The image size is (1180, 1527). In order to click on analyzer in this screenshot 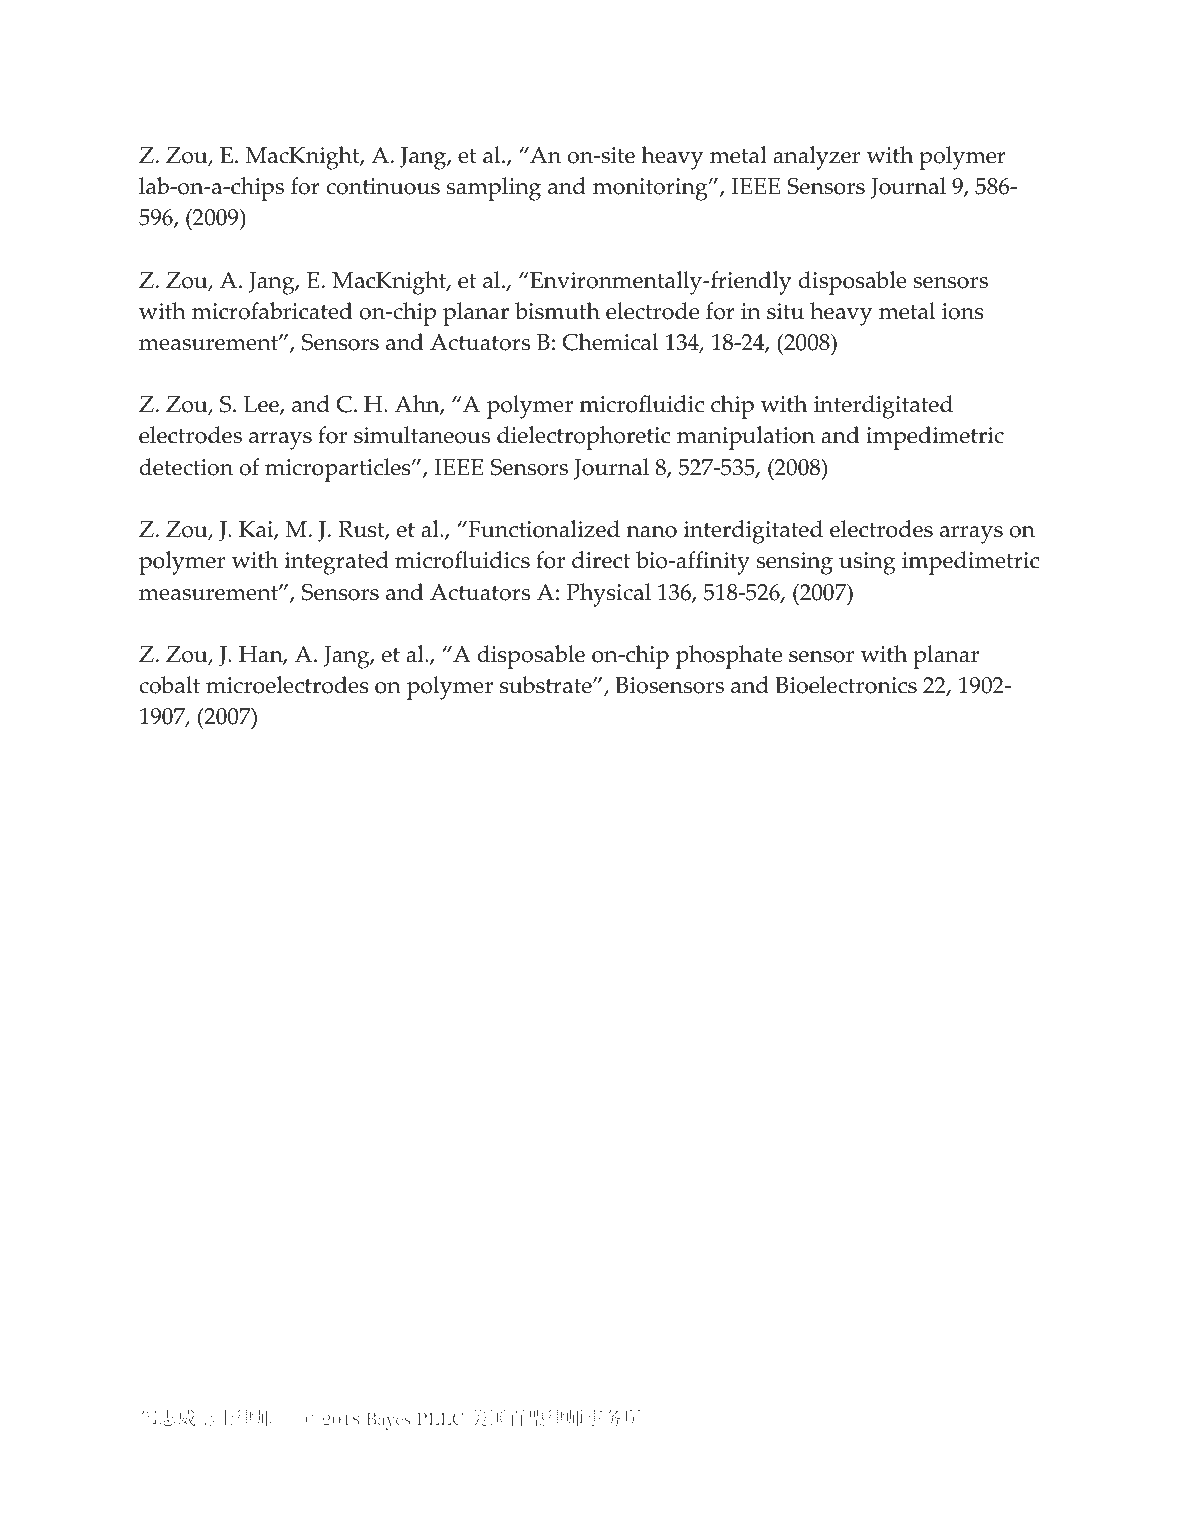, I will do `click(816, 158)`.
